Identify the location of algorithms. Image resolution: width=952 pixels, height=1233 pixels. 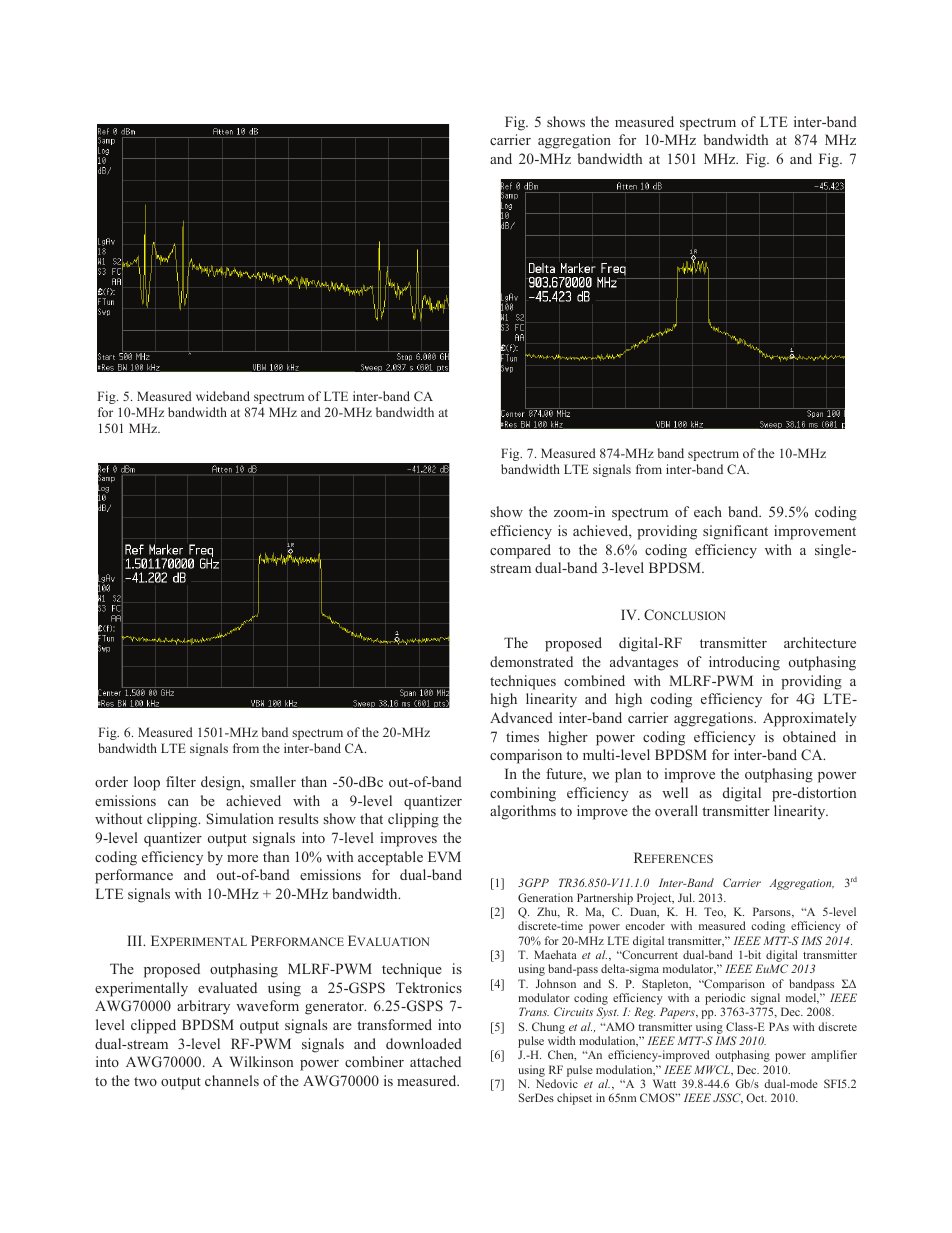
(523, 812).
